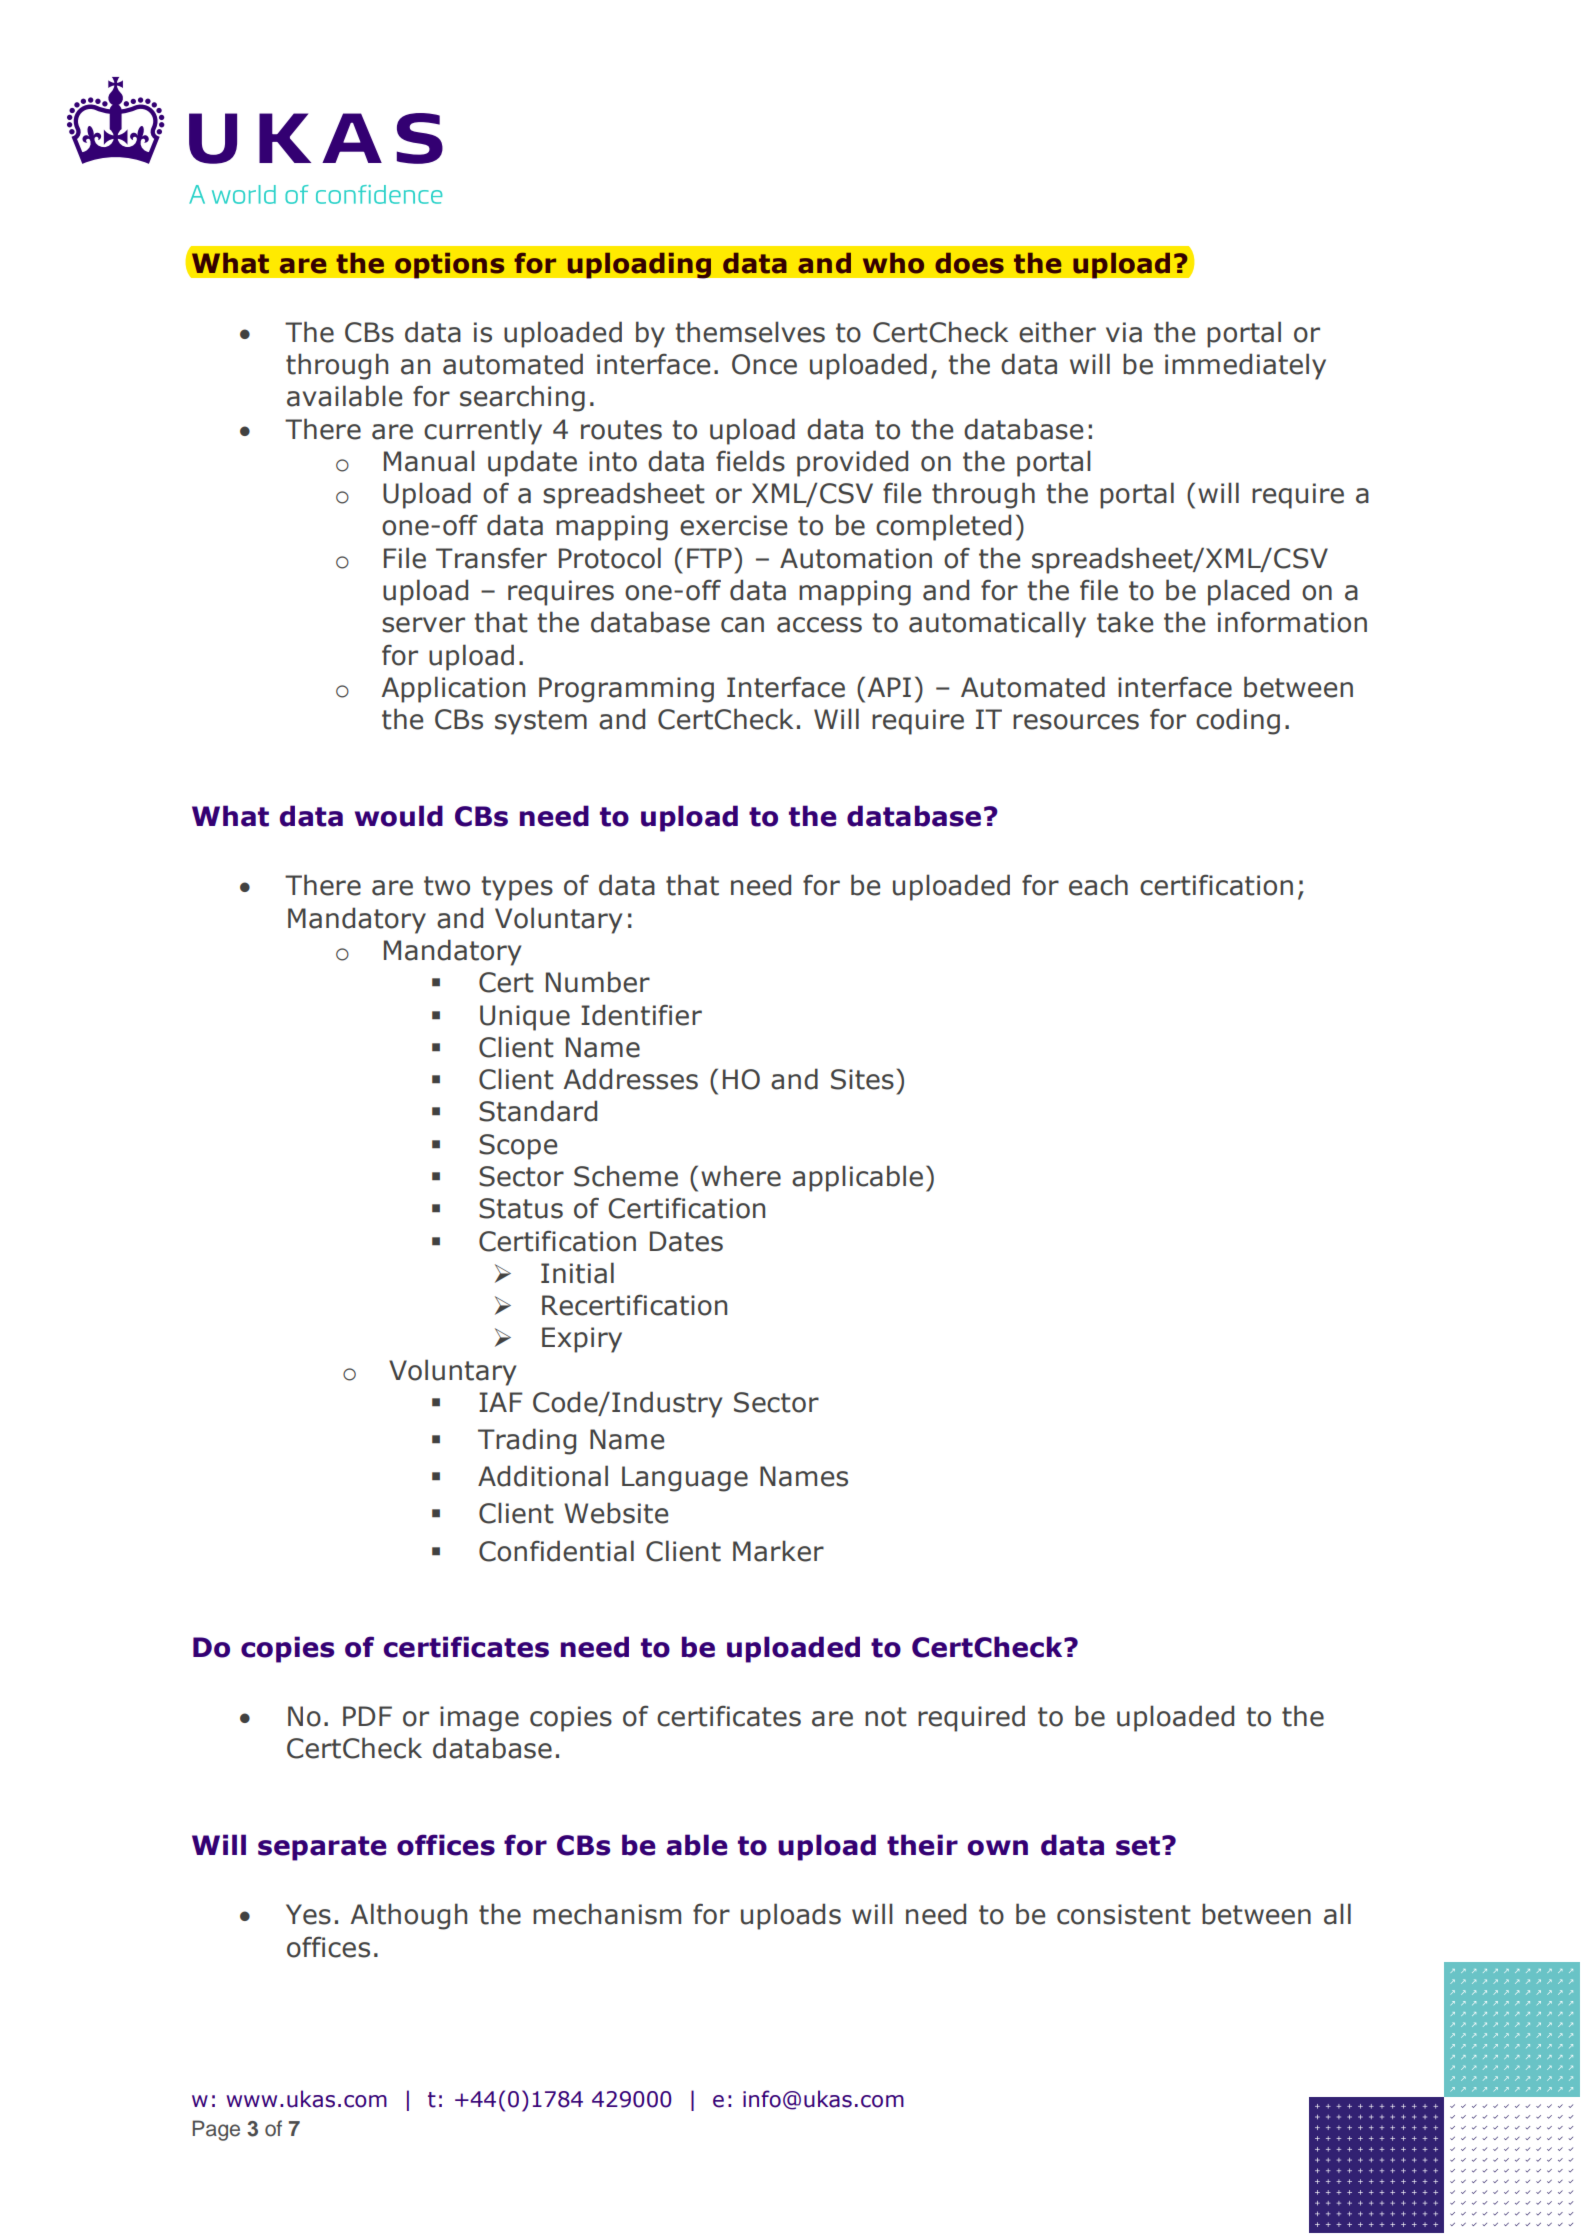  I want to click on take, so click(1125, 622).
